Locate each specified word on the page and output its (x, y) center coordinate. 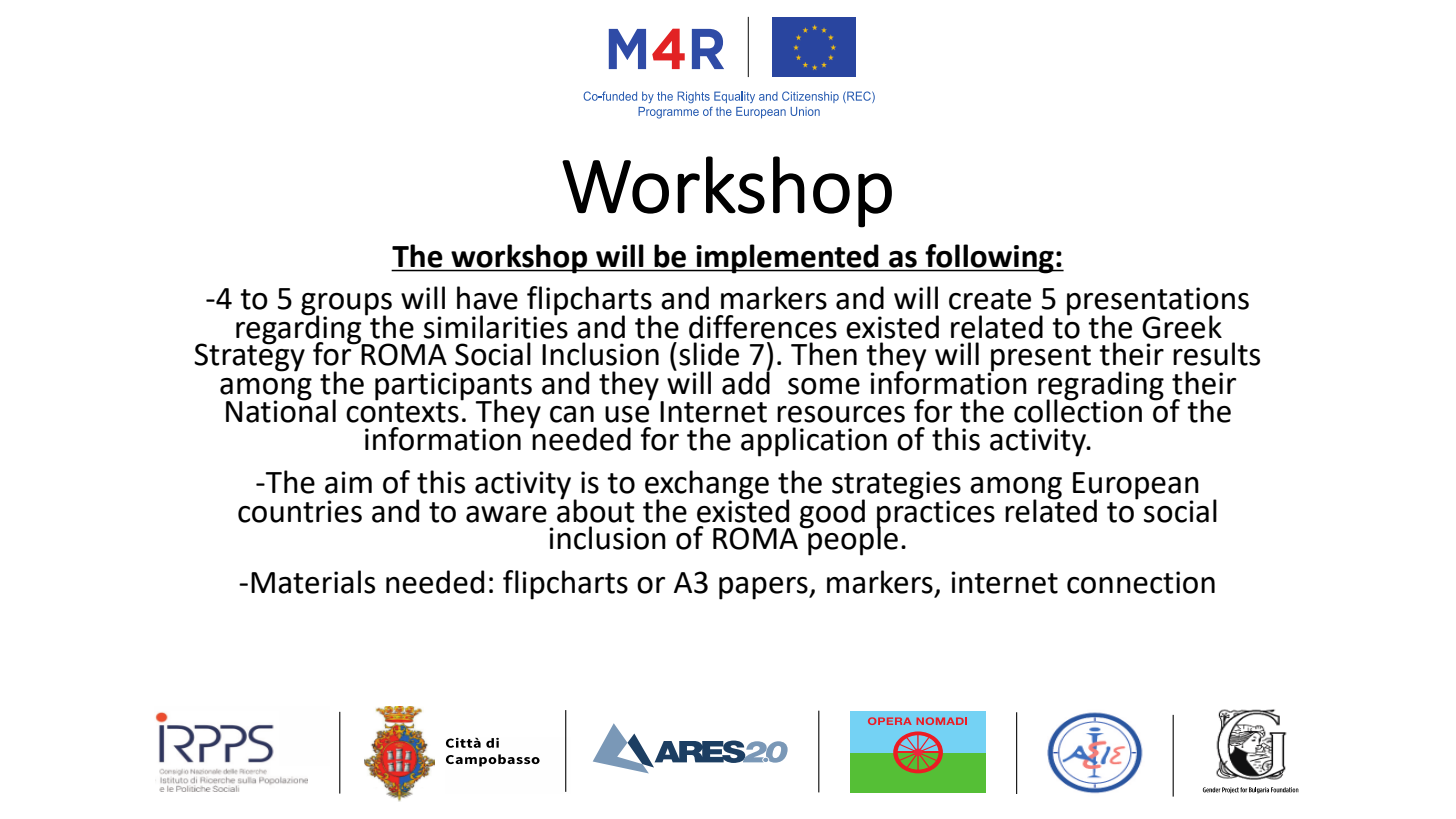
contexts (402, 411)
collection (1078, 409)
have (487, 298)
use (627, 414)
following (989, 259)
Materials (313, 582)
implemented (787, 259)
